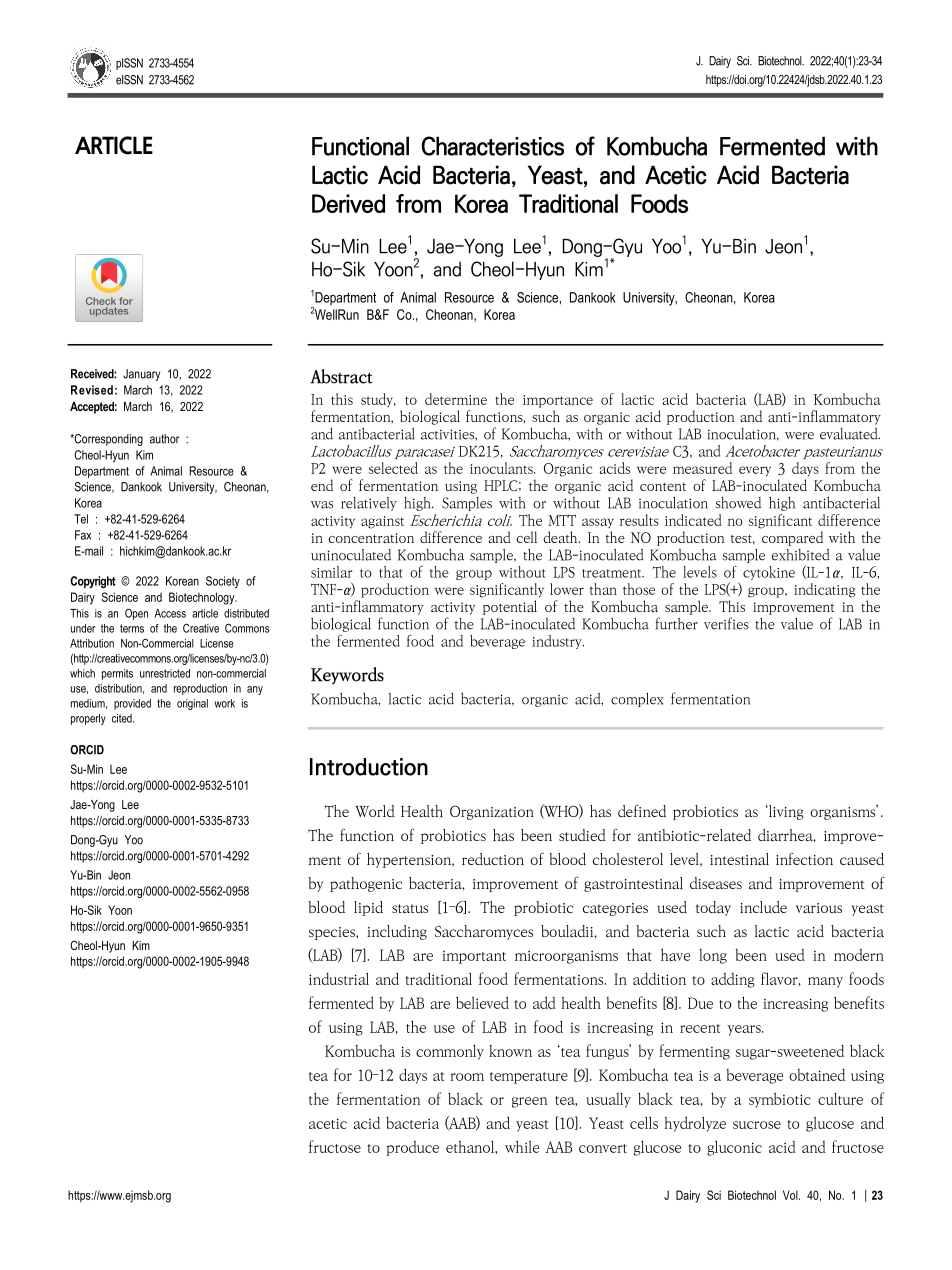 This screenshot has height=1270, width=952. Describe the element at coordinates (791, 1195) in the screenshot. I see `Vol` at that location.
